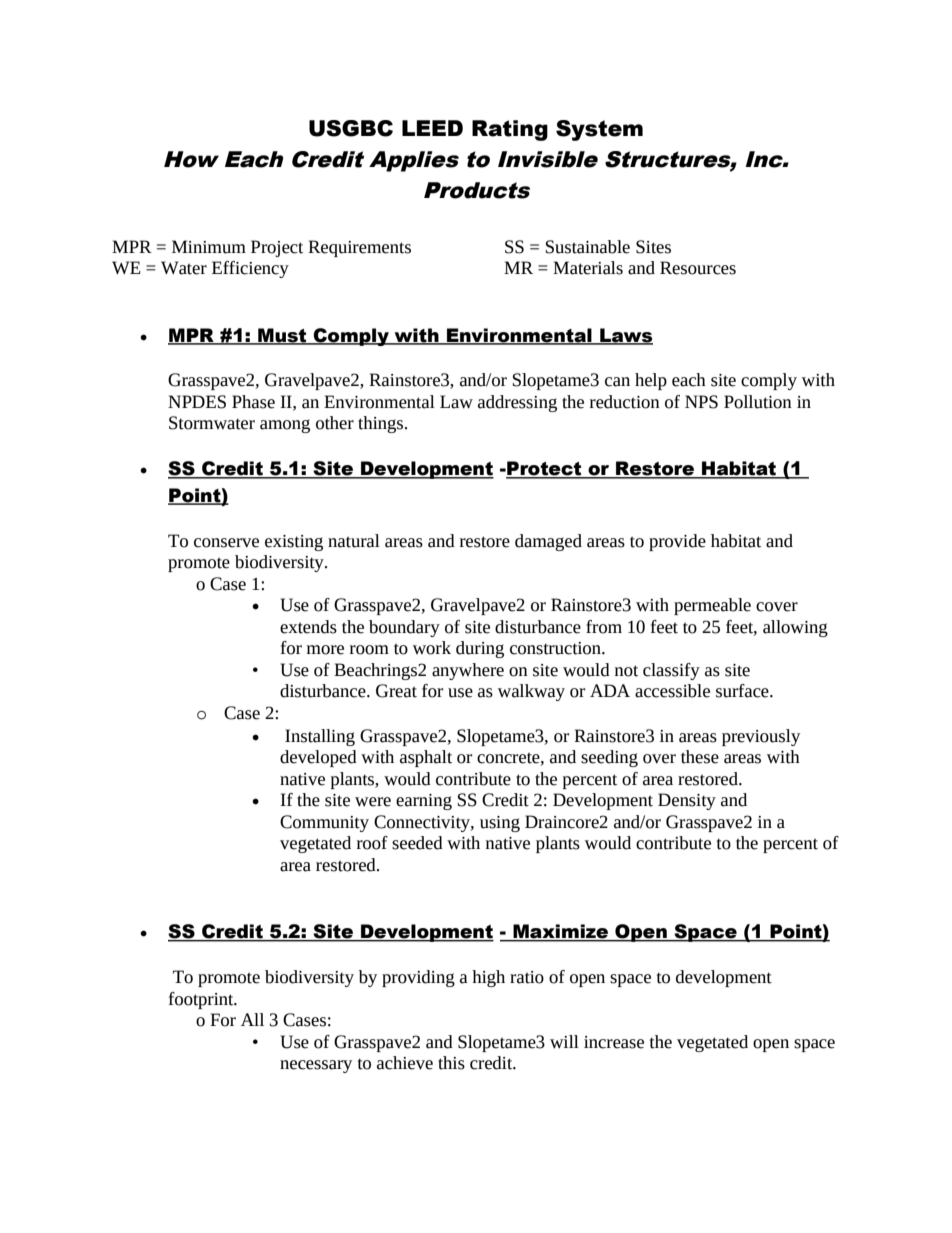 The image size is (952, 1233). I want to click on System, so click(599, 130).
